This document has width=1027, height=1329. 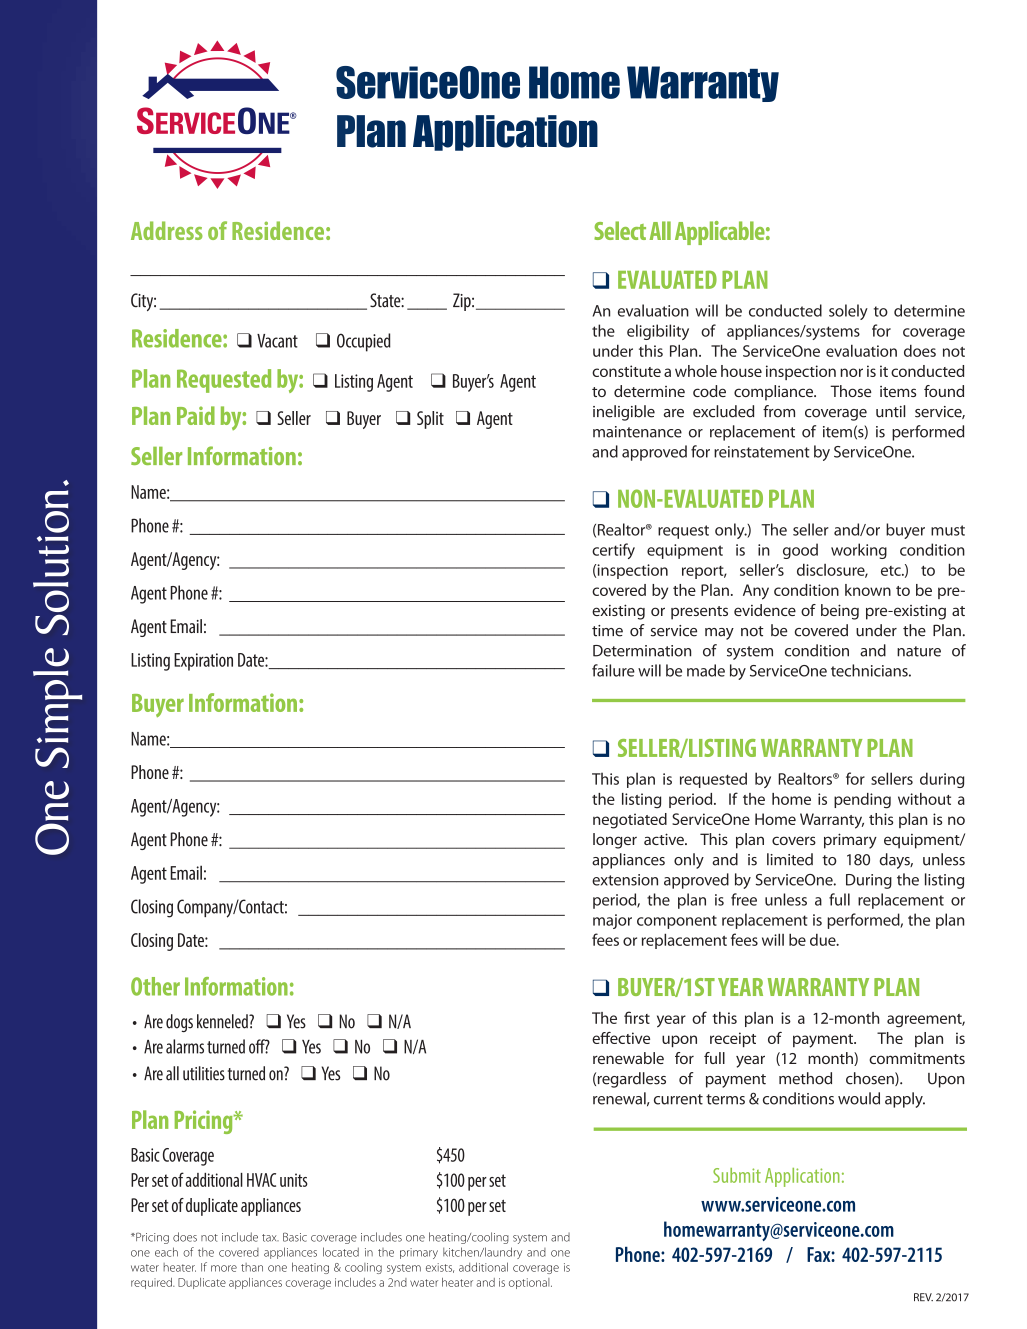 What do you see at coordinates (179, 1023) in the document?
I see `dogs` at bounding box center [179, 1023].
